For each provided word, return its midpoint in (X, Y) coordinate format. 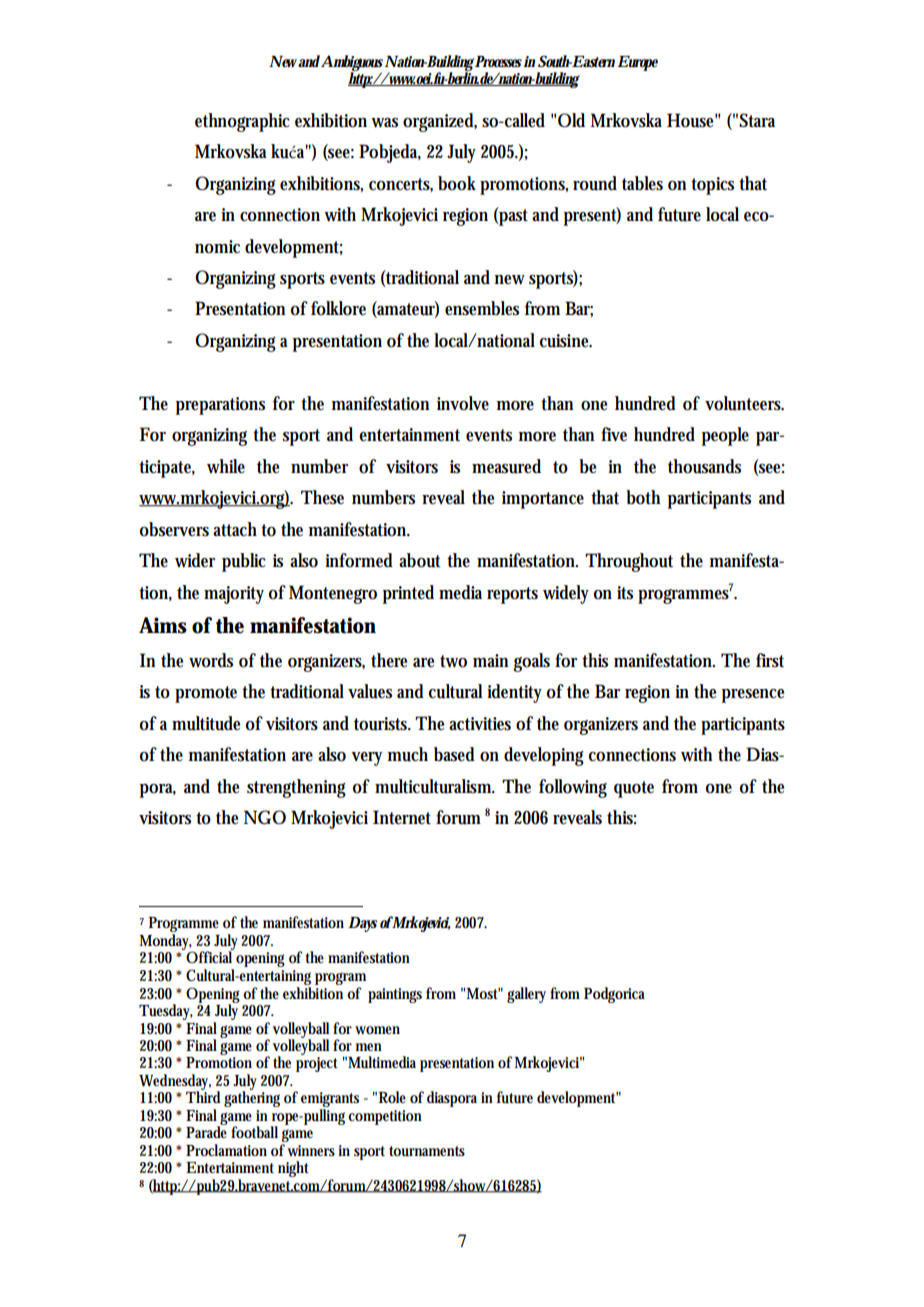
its (625, 593)
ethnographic (242, 122)
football (254, 1132)
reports (512, 595)
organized (439, 122)
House (690, 120)
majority (234, 595)
